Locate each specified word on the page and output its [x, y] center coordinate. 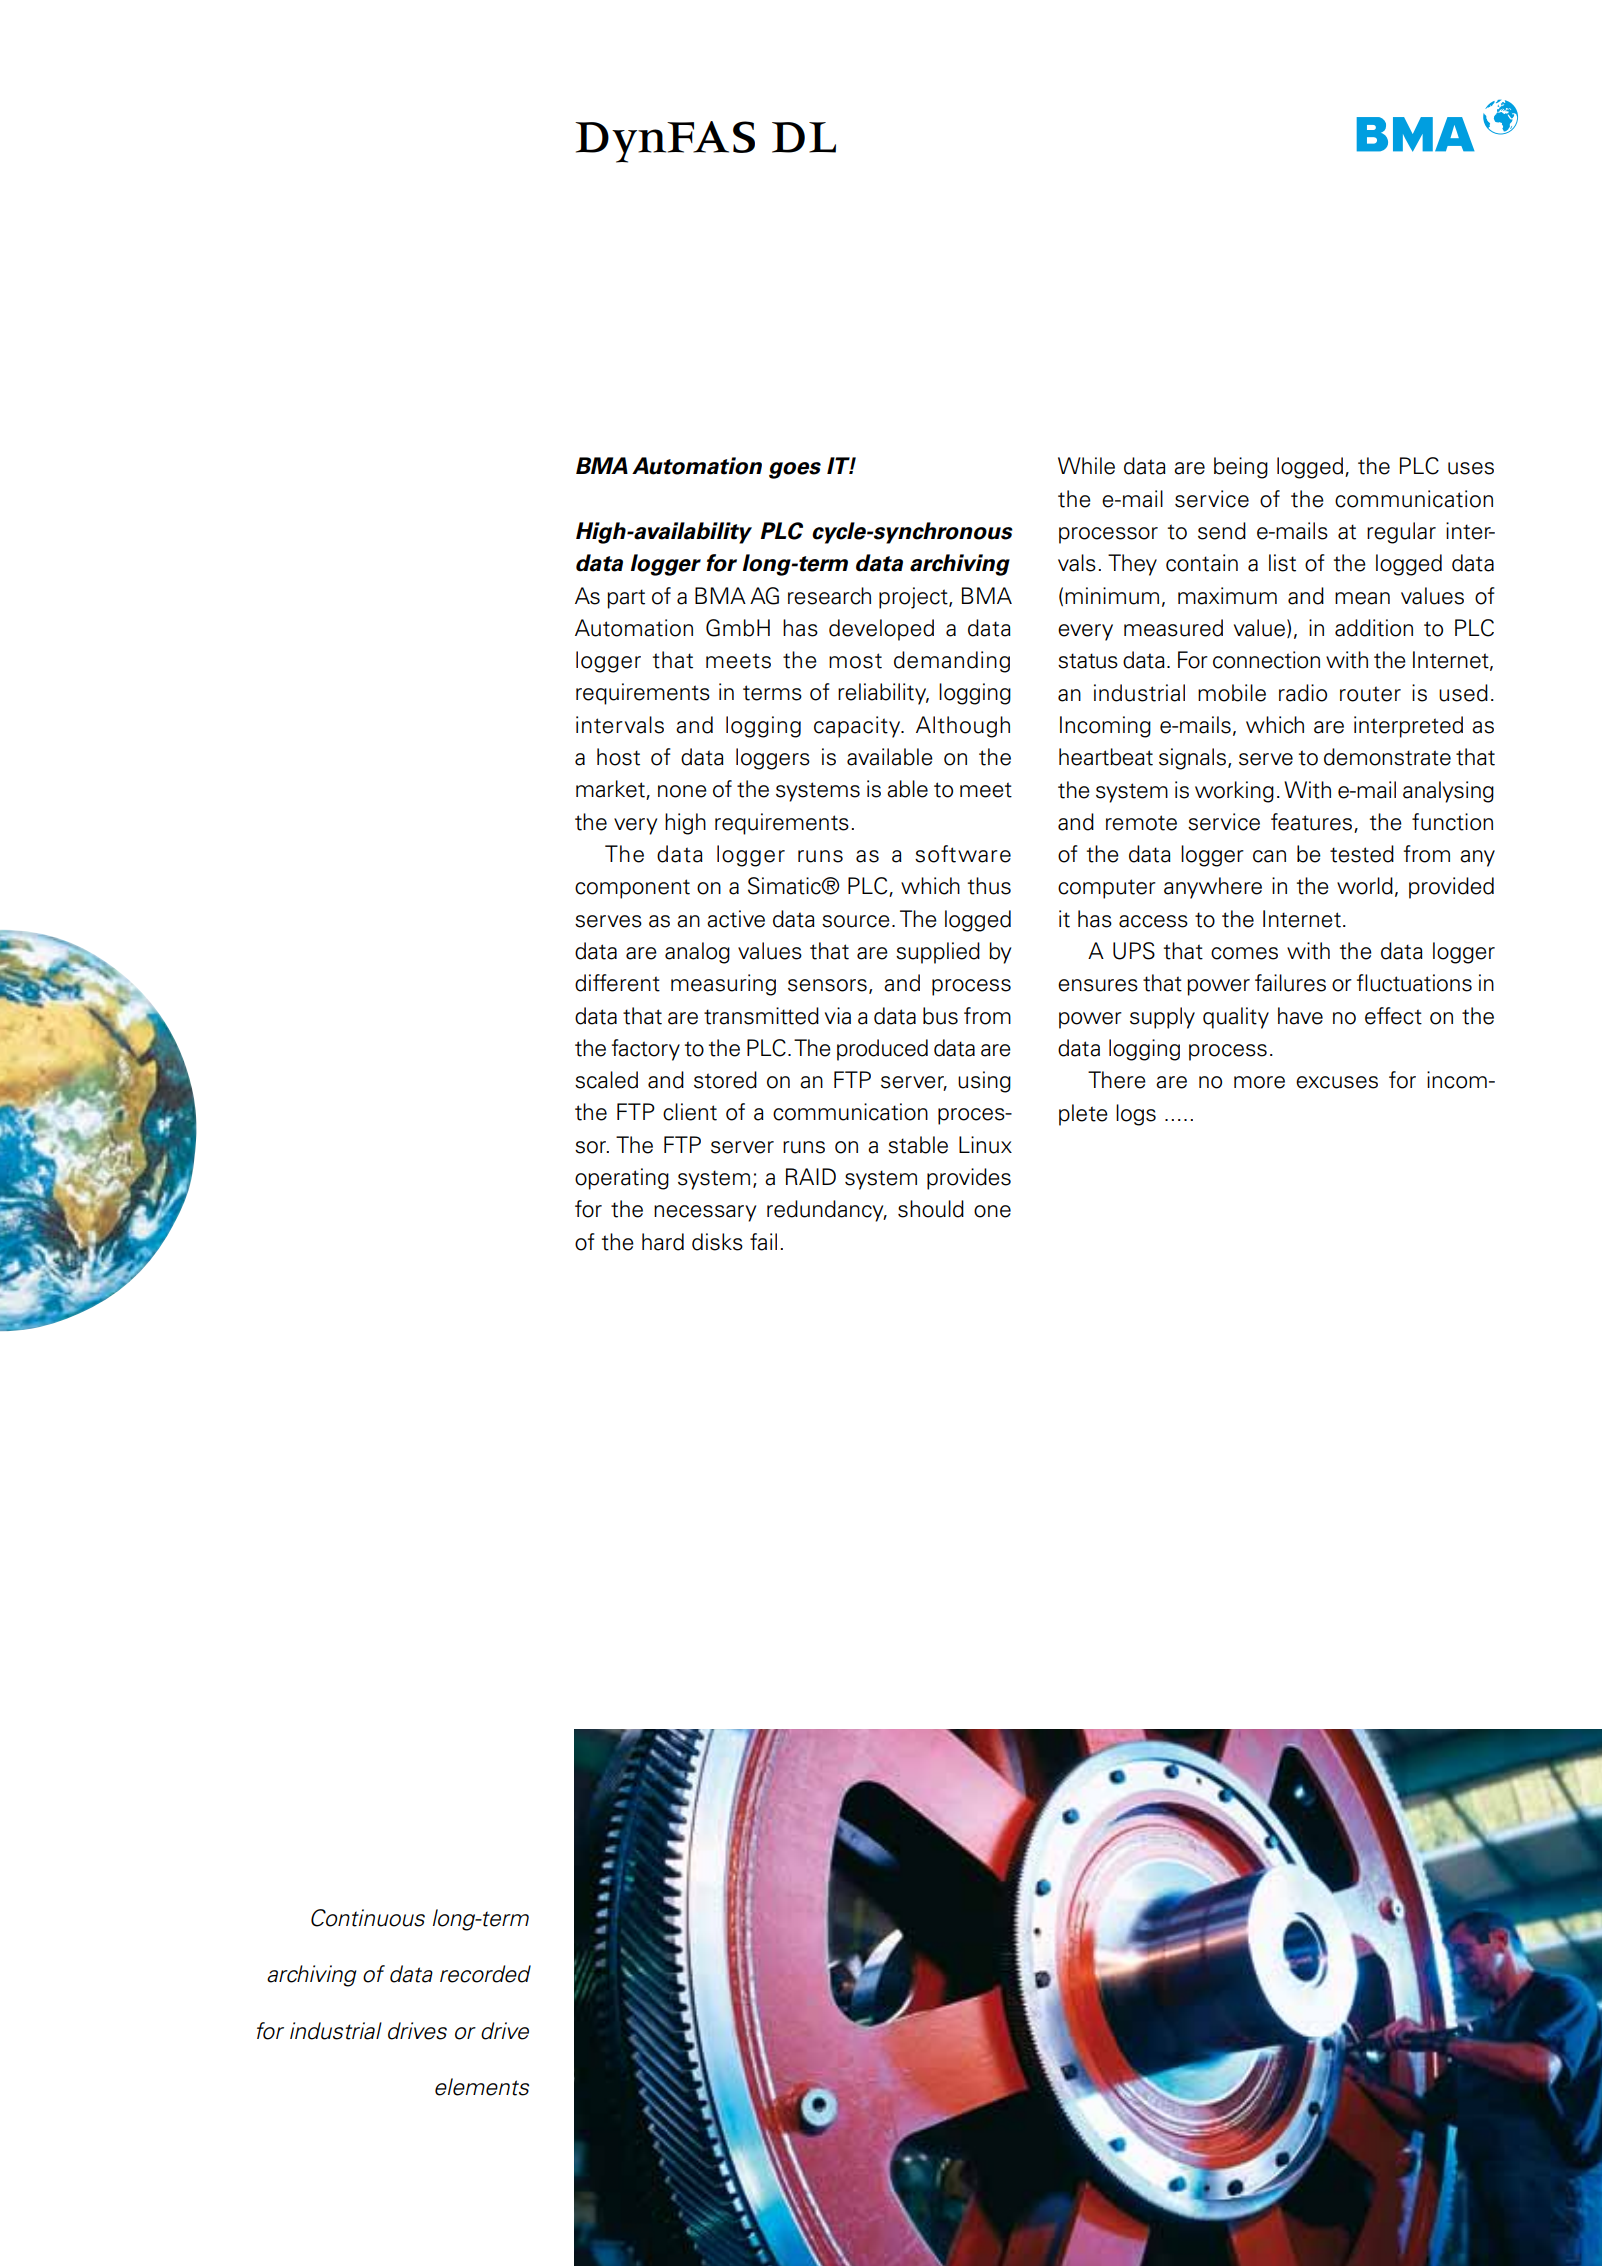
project [914, 598]
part [626, 599]
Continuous [368, 1918]
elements [482, 2087]
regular [1401, 533]
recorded [485, 1974]
